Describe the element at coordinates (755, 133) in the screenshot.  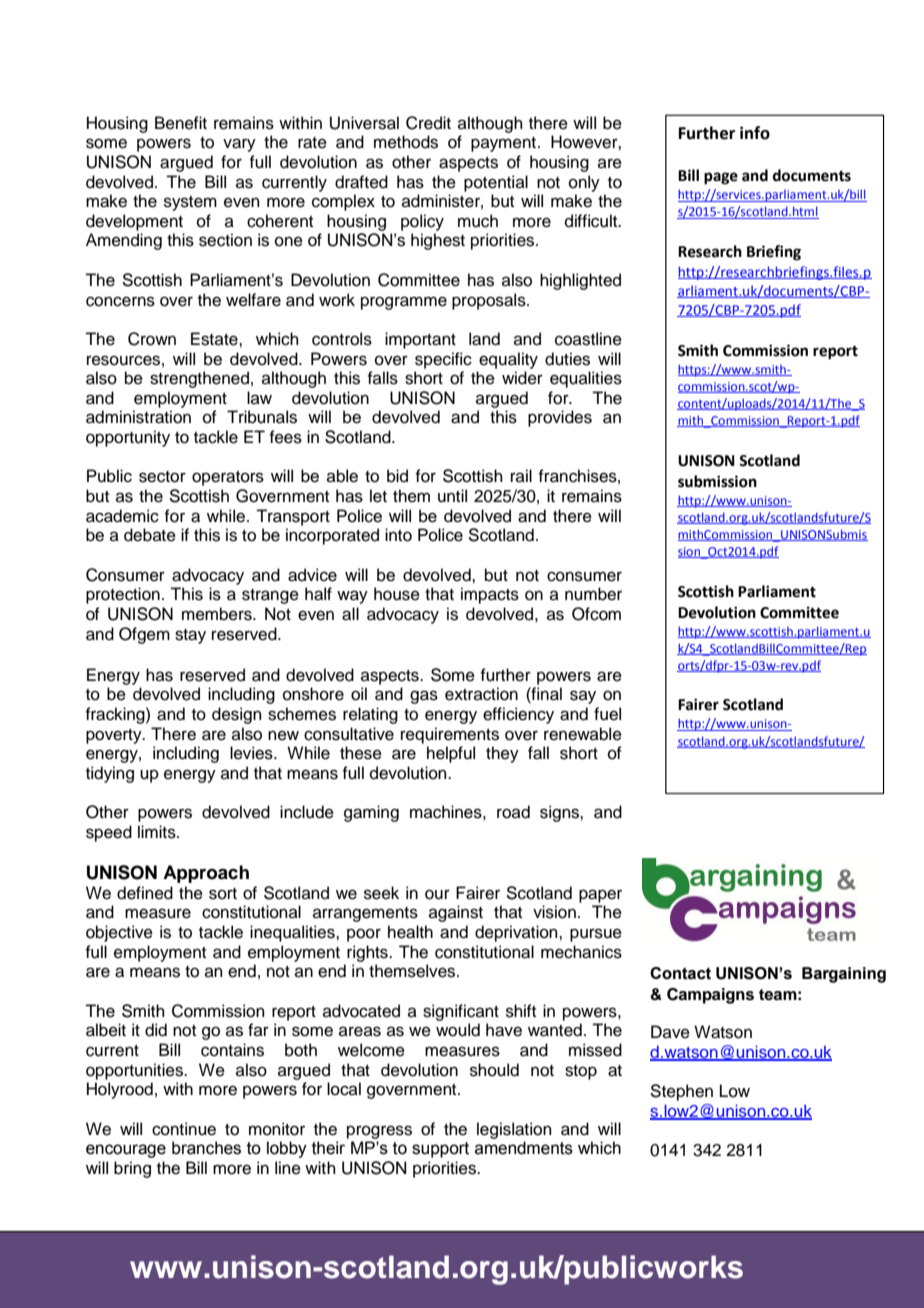
I see `info` at that location.
